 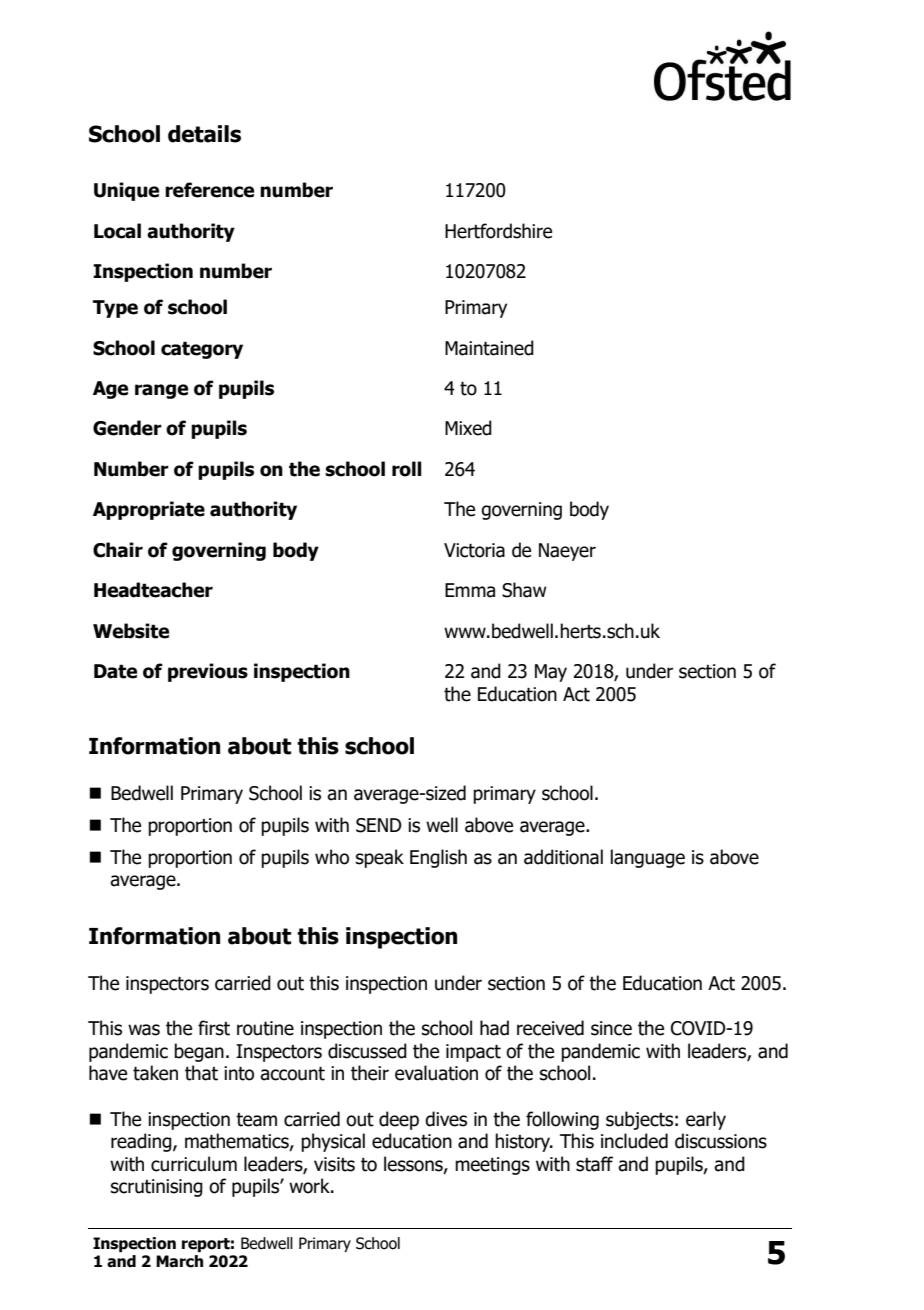 What do you see at coordinates (161, 391) in the page?
I see `range` at bounding box center [161, 391].
